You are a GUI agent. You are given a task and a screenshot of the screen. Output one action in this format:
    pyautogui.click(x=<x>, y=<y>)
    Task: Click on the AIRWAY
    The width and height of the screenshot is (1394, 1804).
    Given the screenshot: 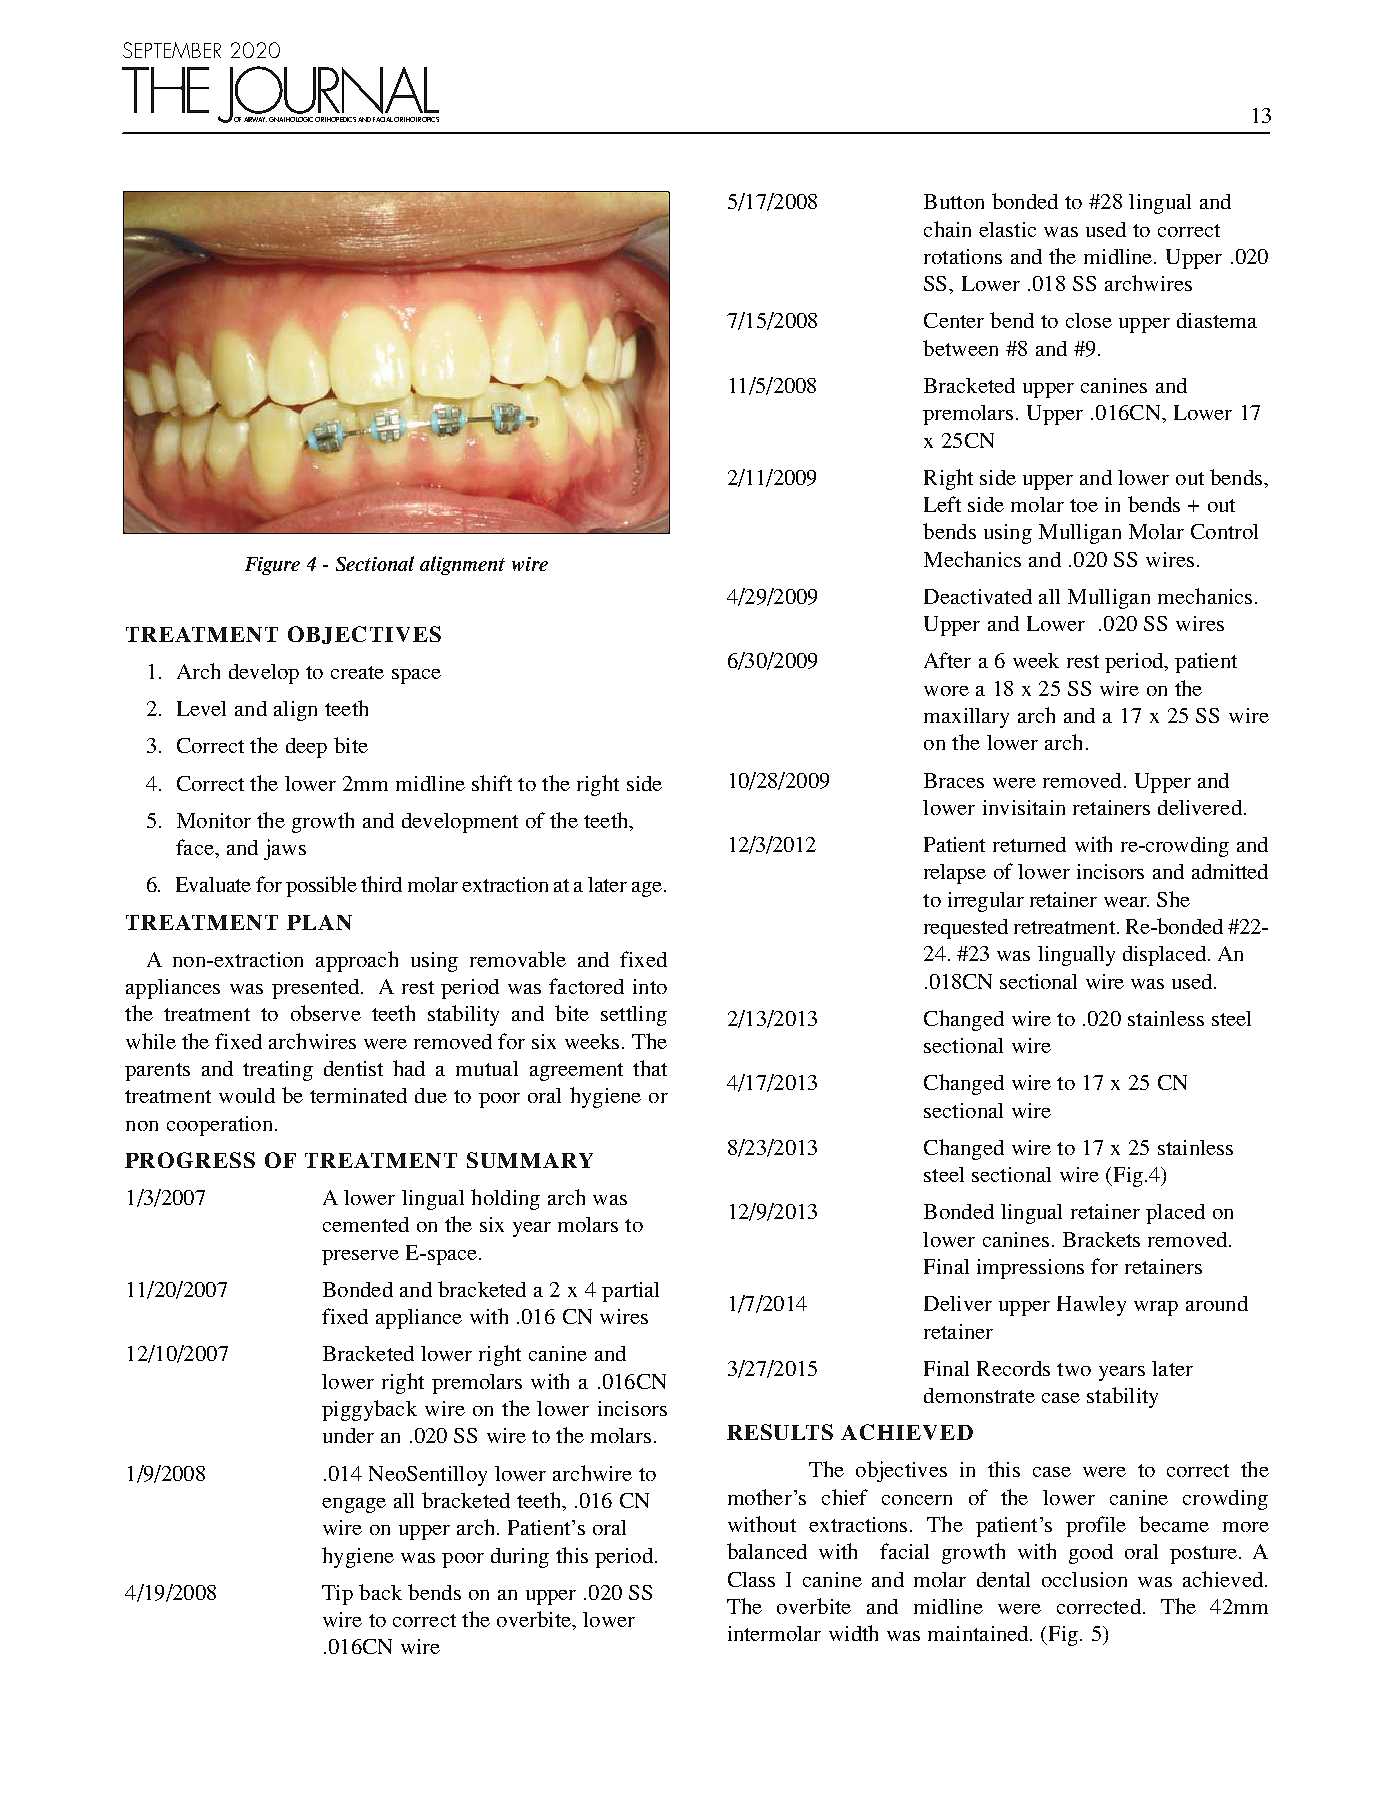 What is the action you would take?
    pyautogui.click(x=255, y=119)
